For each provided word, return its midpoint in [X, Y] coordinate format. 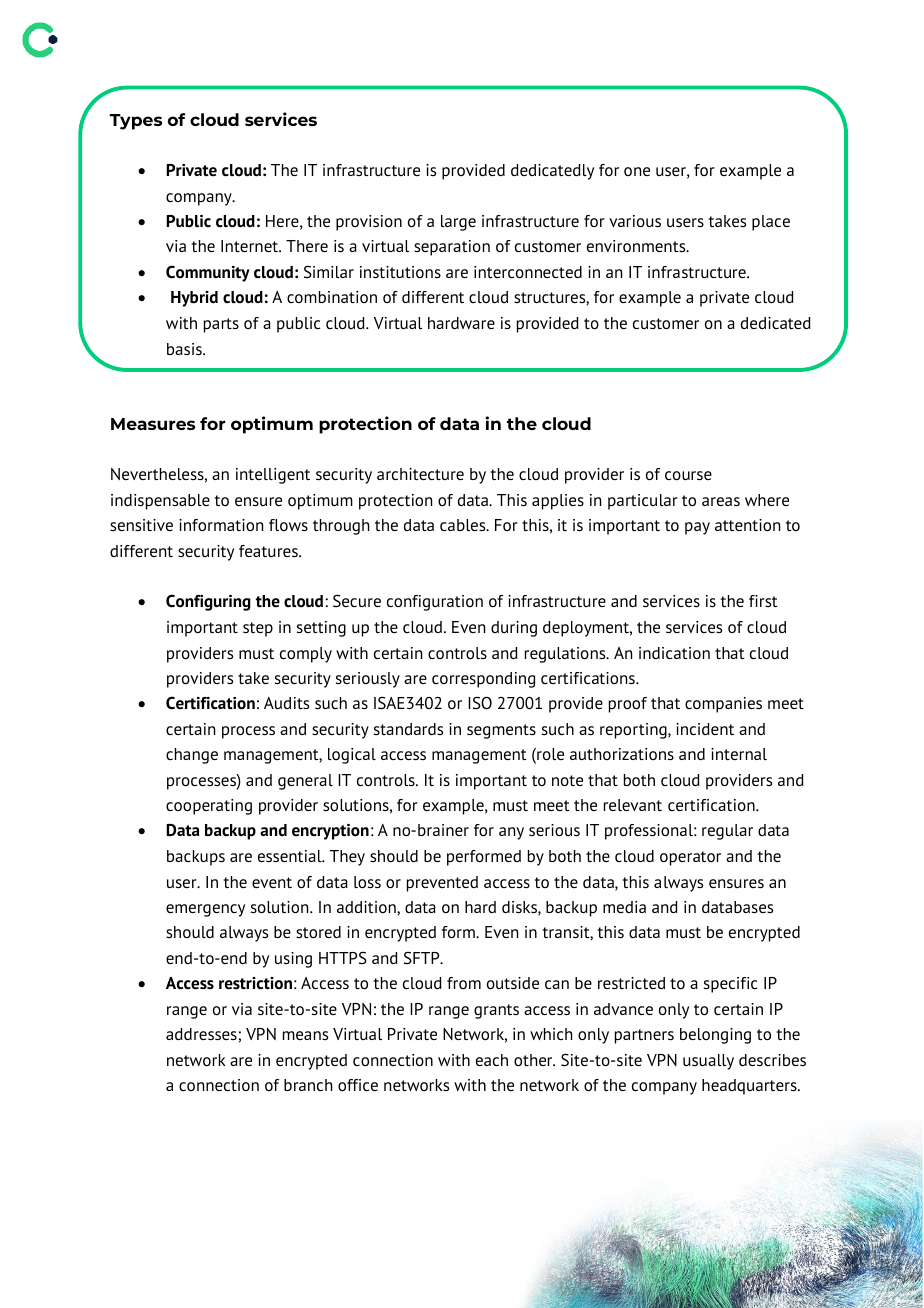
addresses [201, 1034]
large [458, 223]
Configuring [208, 602]
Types [136, 122]
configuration [435, 603]
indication [674, 653]
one [637, 171]
